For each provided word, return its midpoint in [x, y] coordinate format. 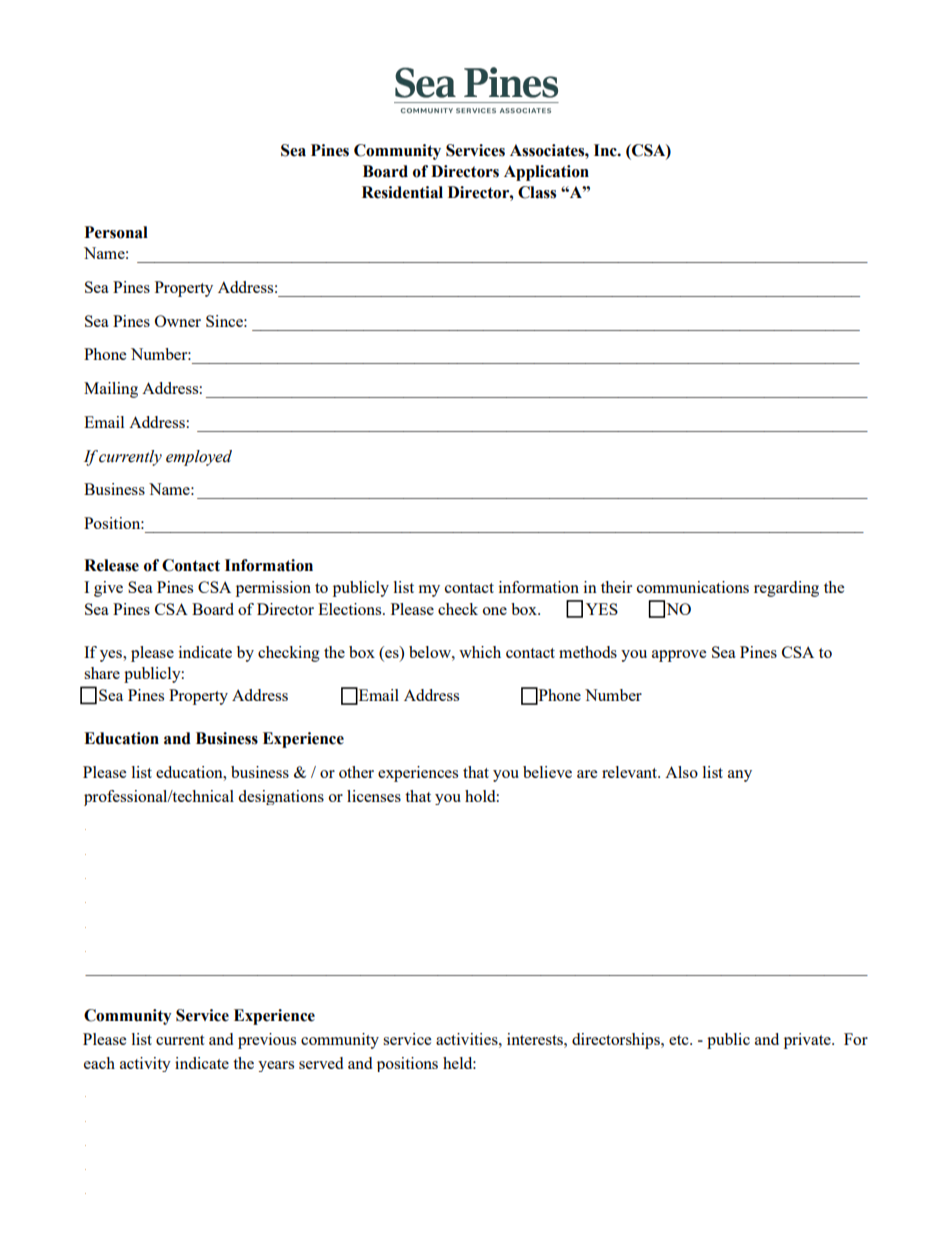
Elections [351, 609]
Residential [402, 192]
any [740, 776]
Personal [116, 232]
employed [199, 458]
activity [145, 1064]
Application [546, 173]
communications [693, 587]
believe [547, 772]
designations [281, 797]
